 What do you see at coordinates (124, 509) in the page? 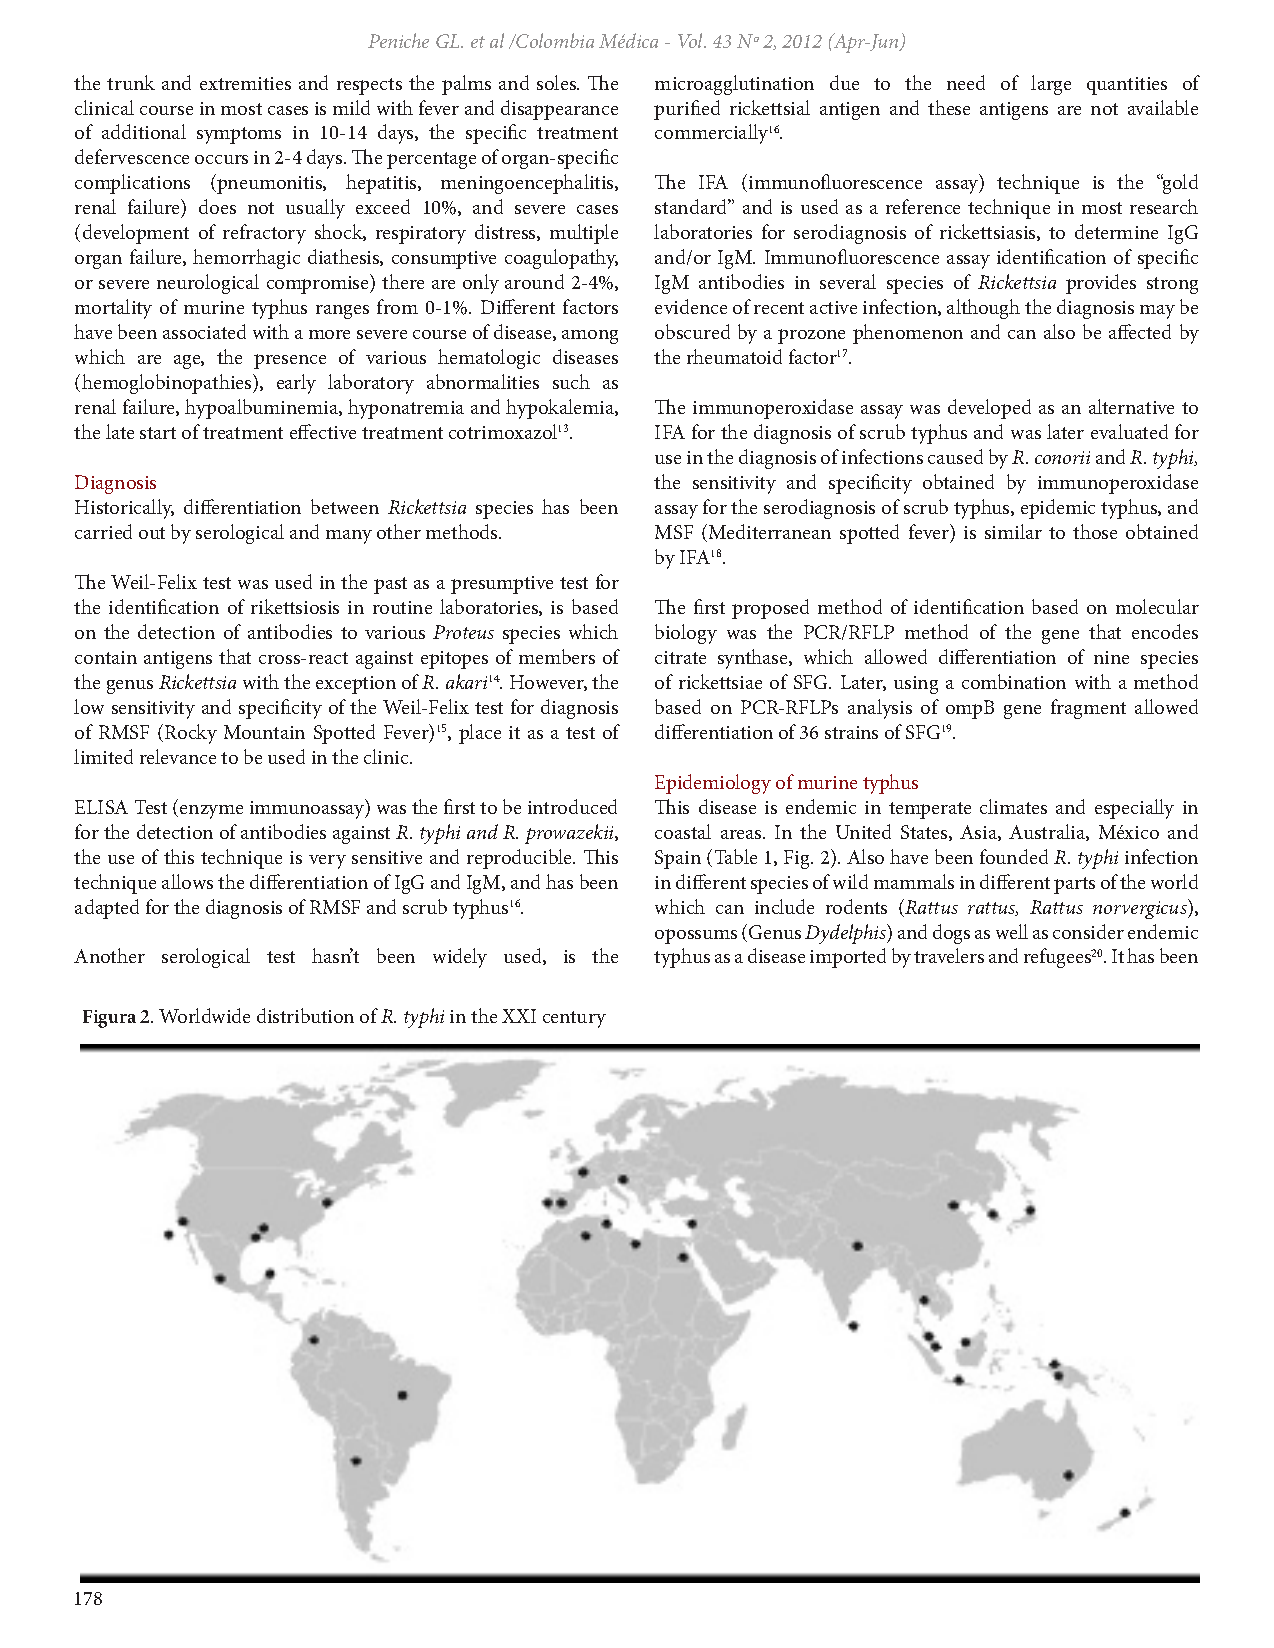
I see `Historically` at bounding box center [124, 509].
